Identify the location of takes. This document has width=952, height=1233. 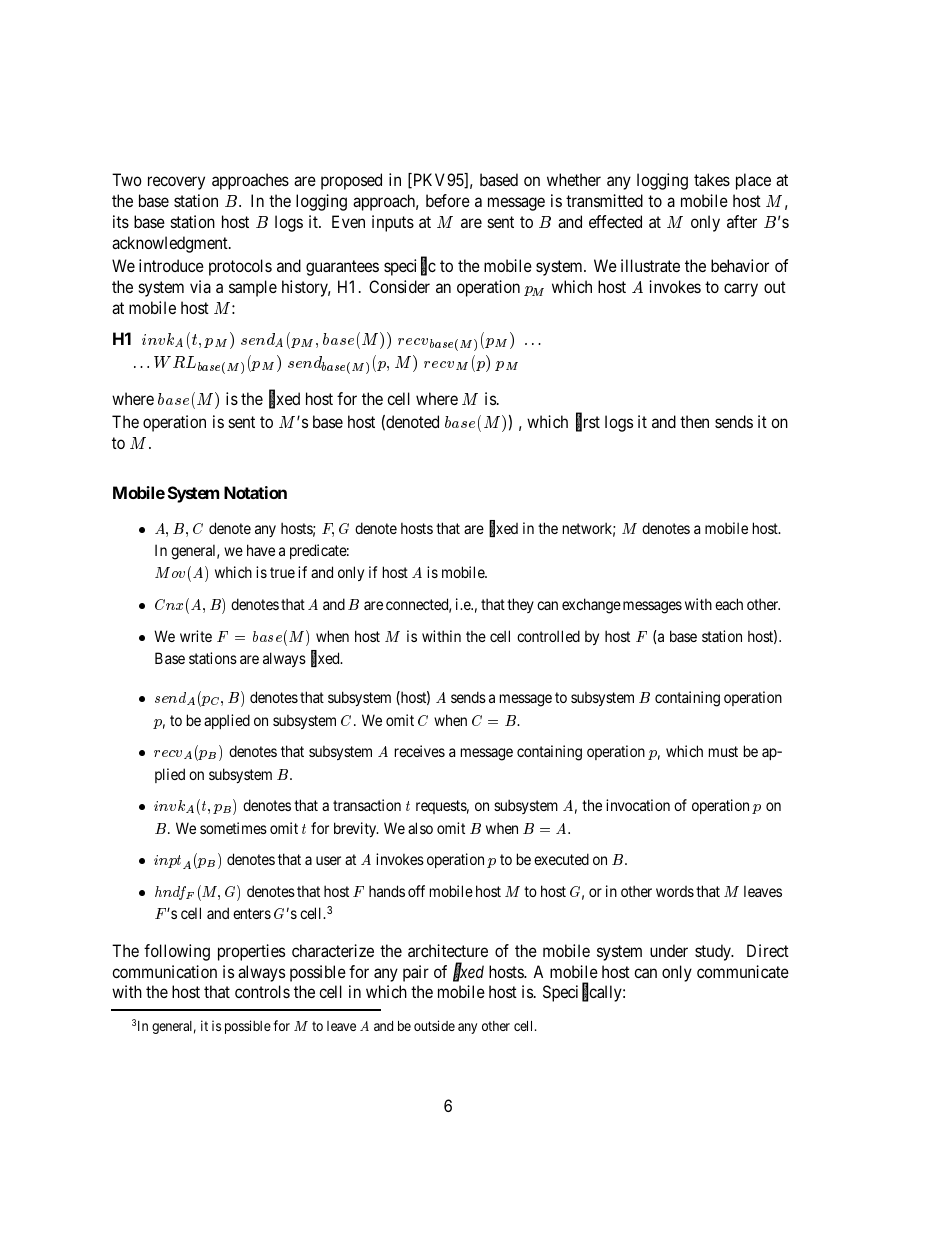
(712, 179).
